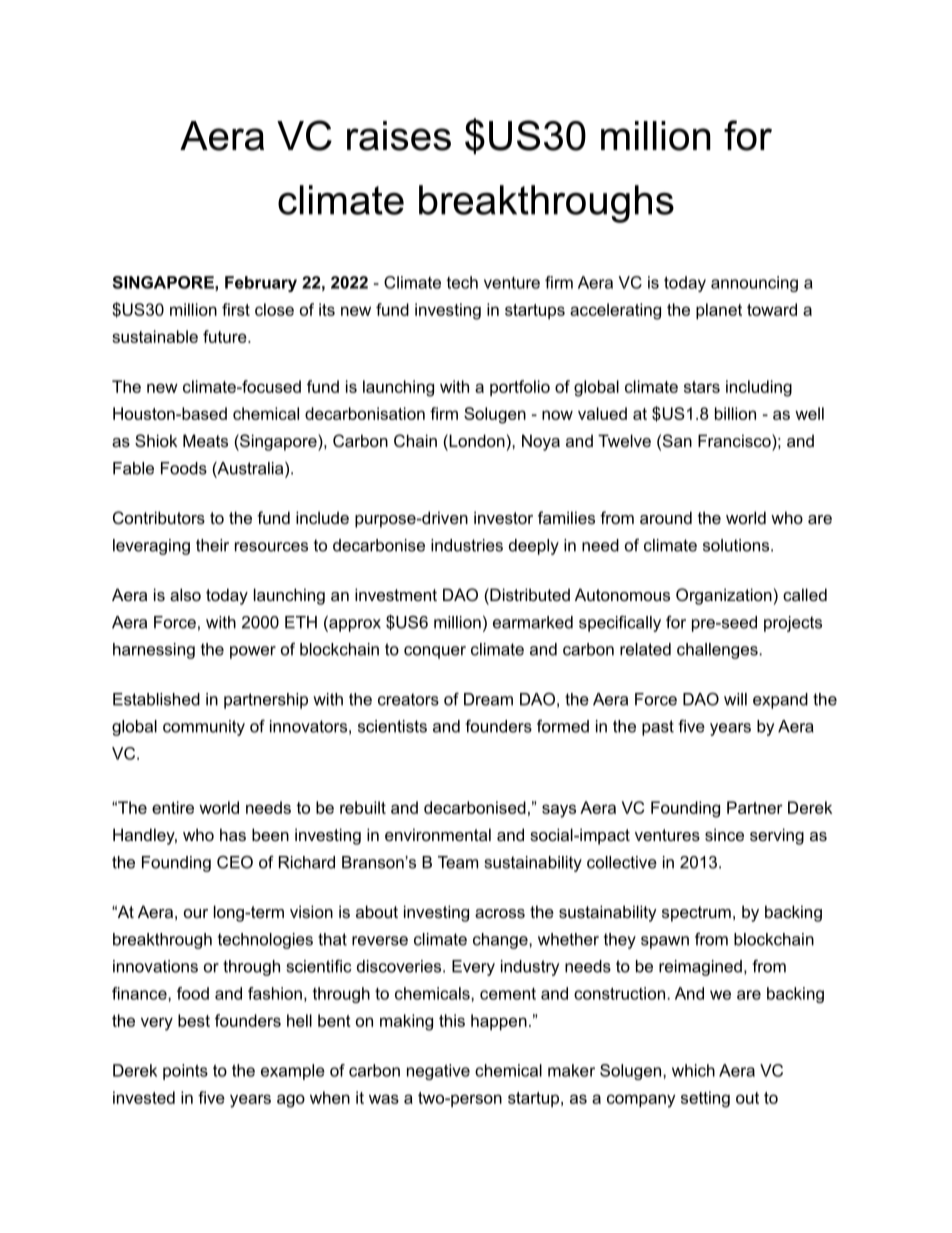  What do you see at coordinates (693, 1070) in the screenshot?
I see `which` at bounding box center [693, 1070].
